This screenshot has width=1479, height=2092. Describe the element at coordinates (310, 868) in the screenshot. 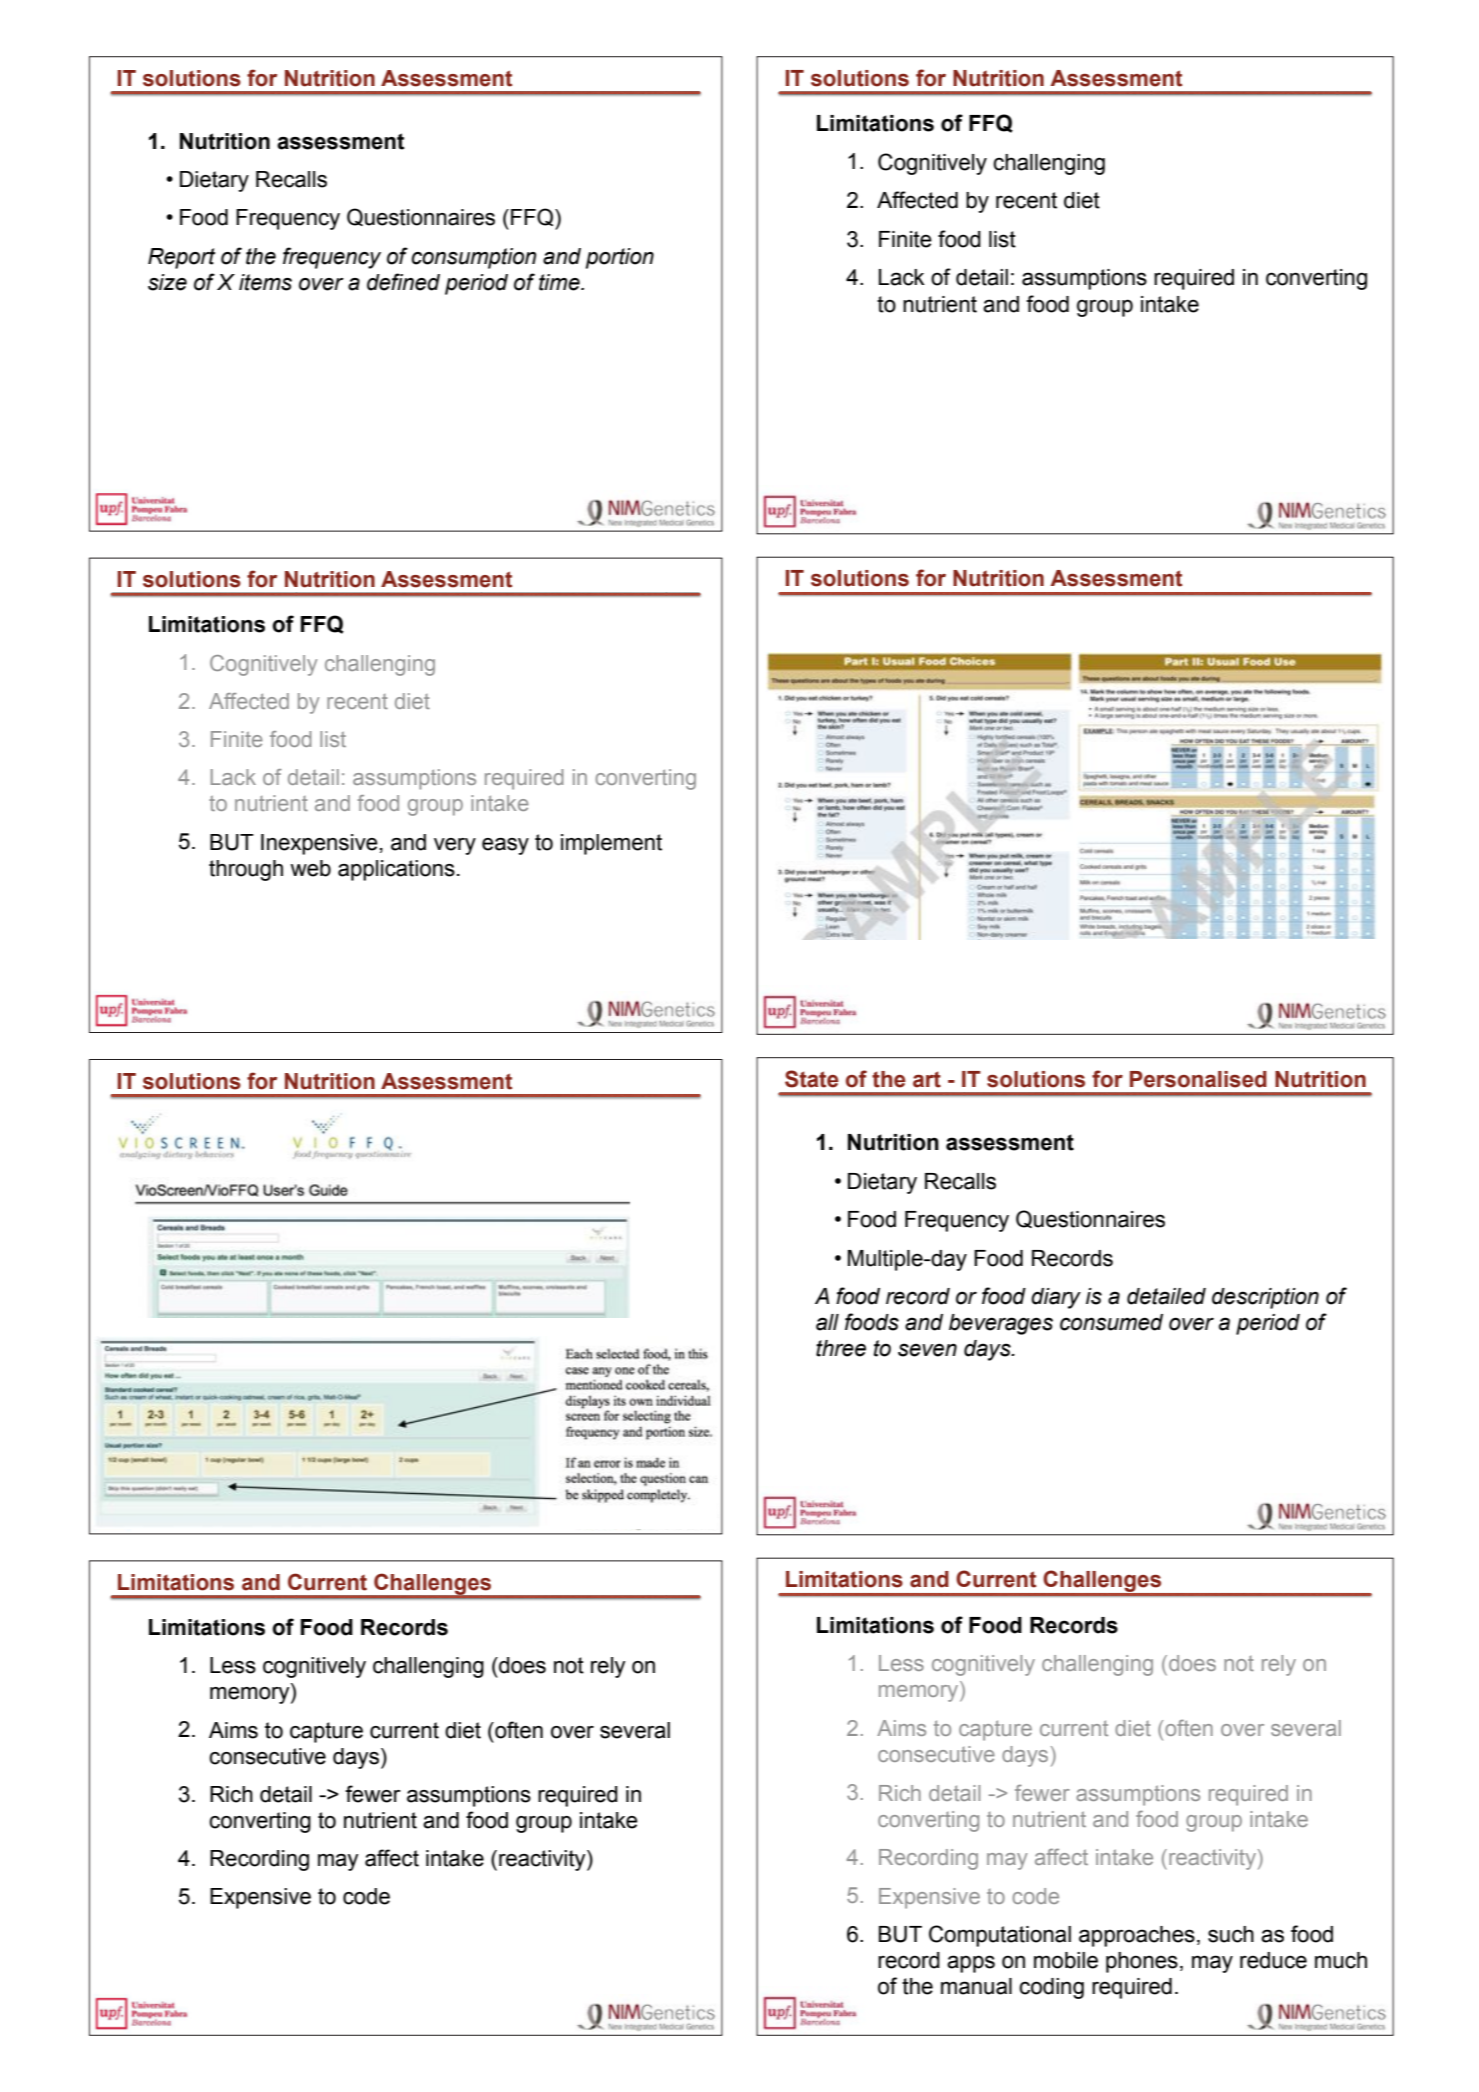

I see `web` at that location.
